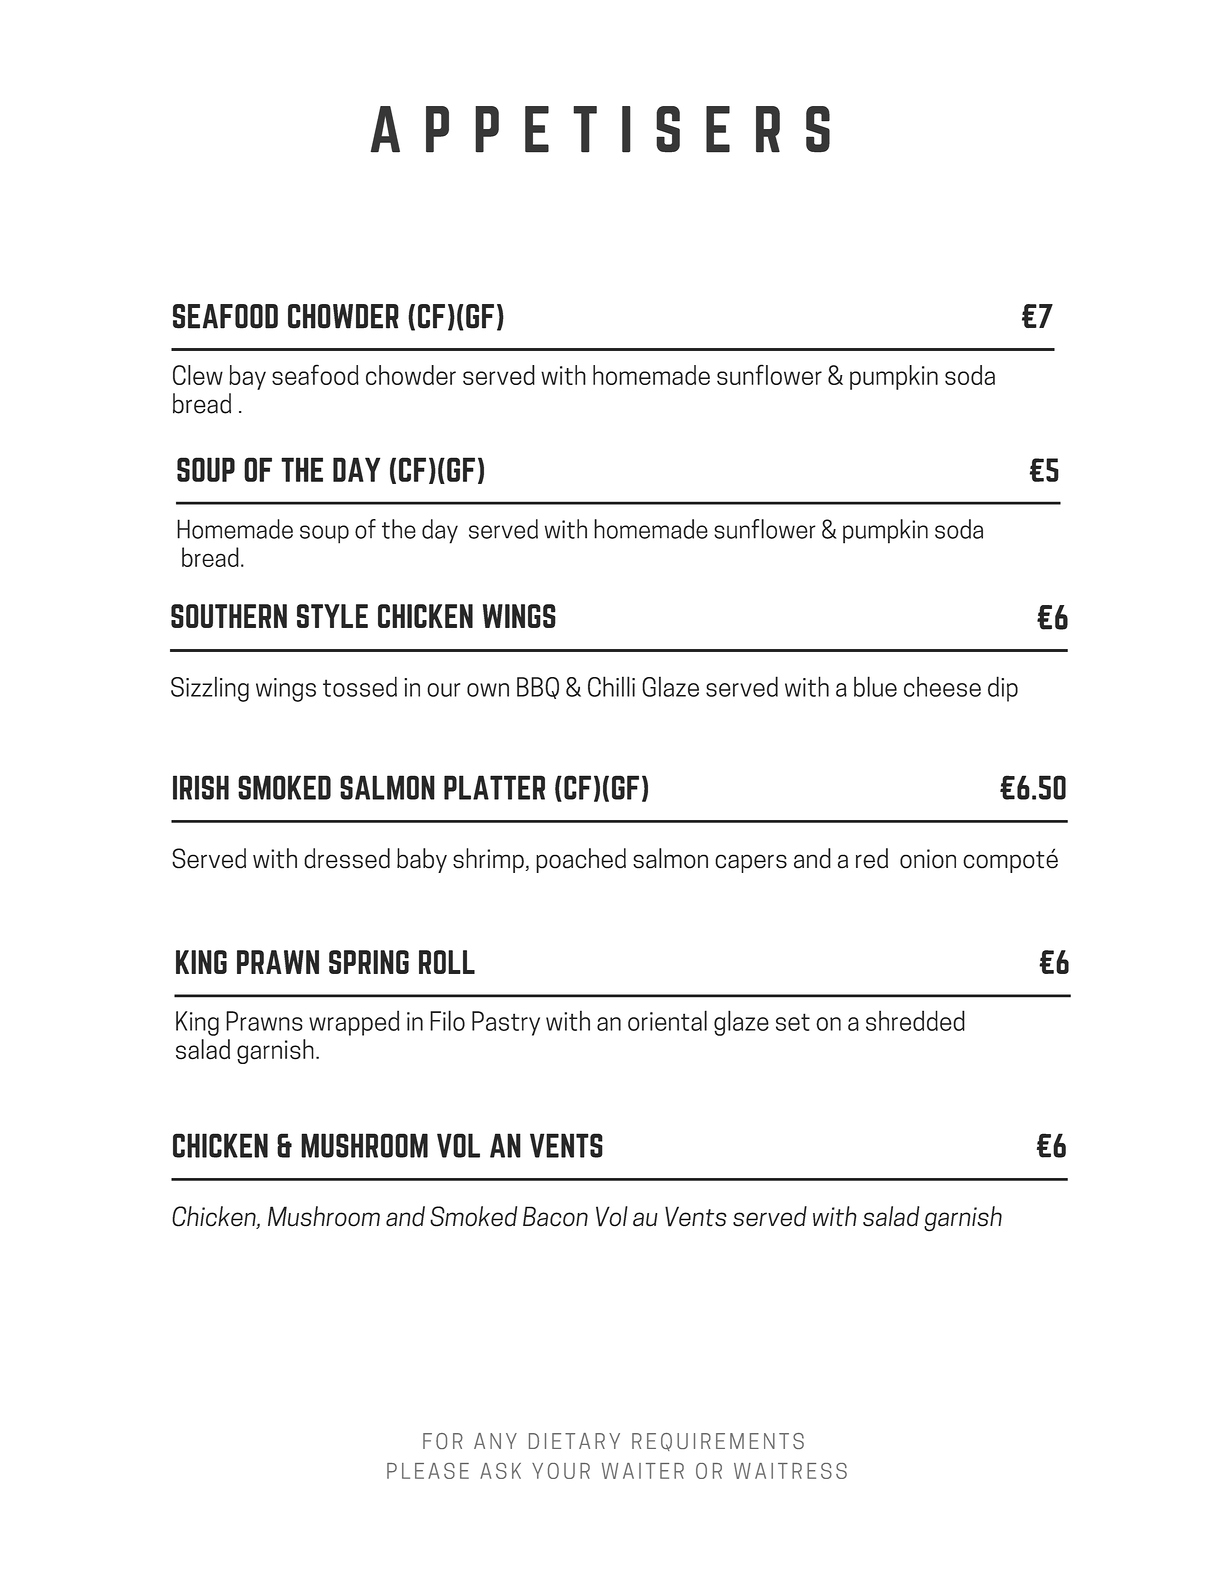  What do you see at coordinates (229, 616) in the page?
I see `SOUTHERN` at bounding box center [229, 616].
